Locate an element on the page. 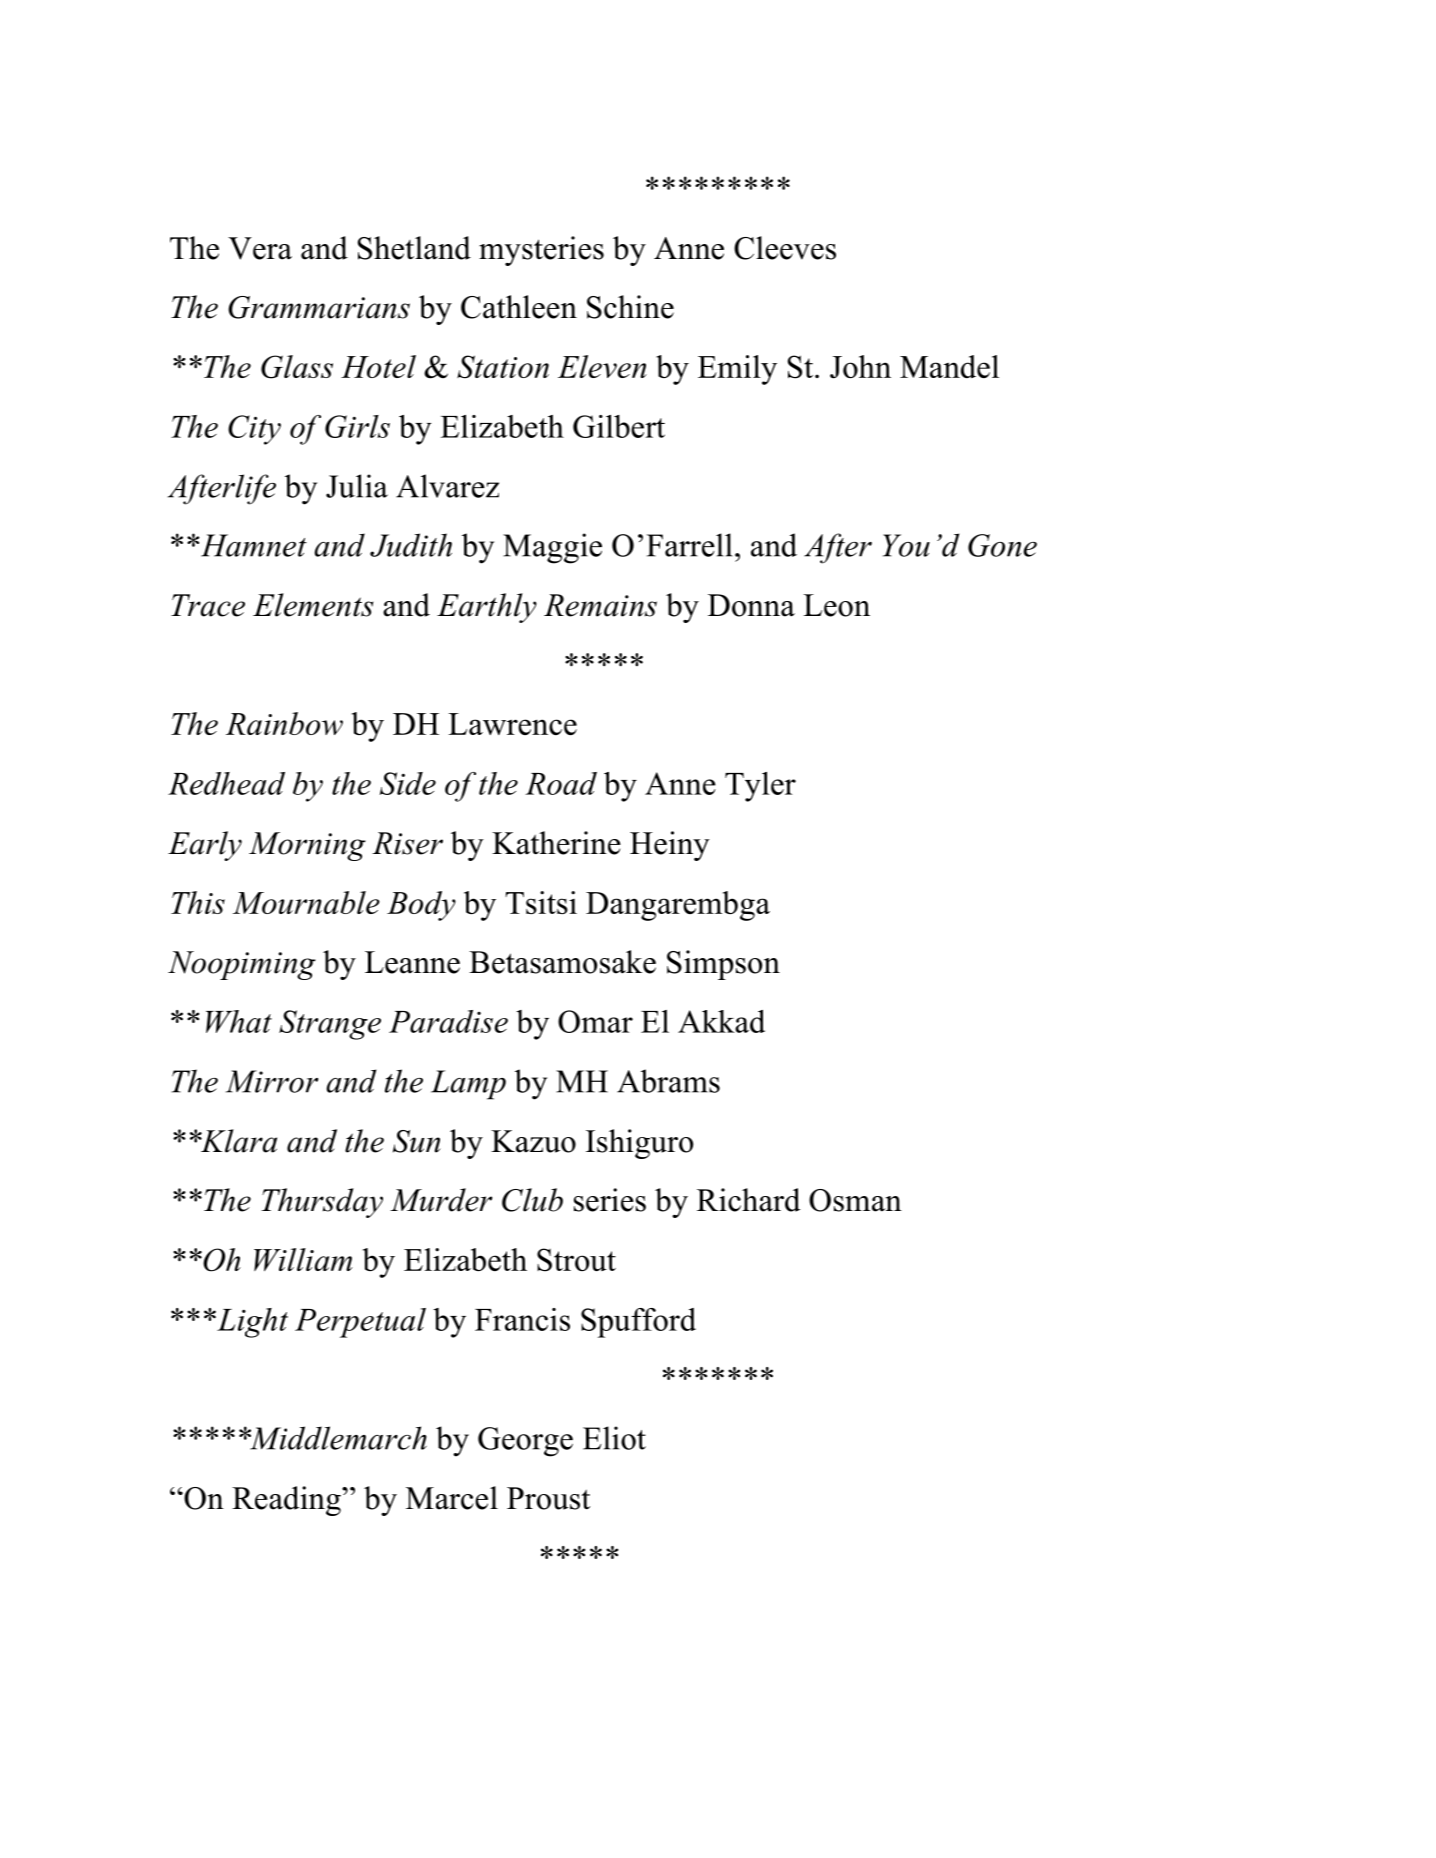 The height and width of the document is (1858, 1436). Mandel is located at coordinates (949, 366).
